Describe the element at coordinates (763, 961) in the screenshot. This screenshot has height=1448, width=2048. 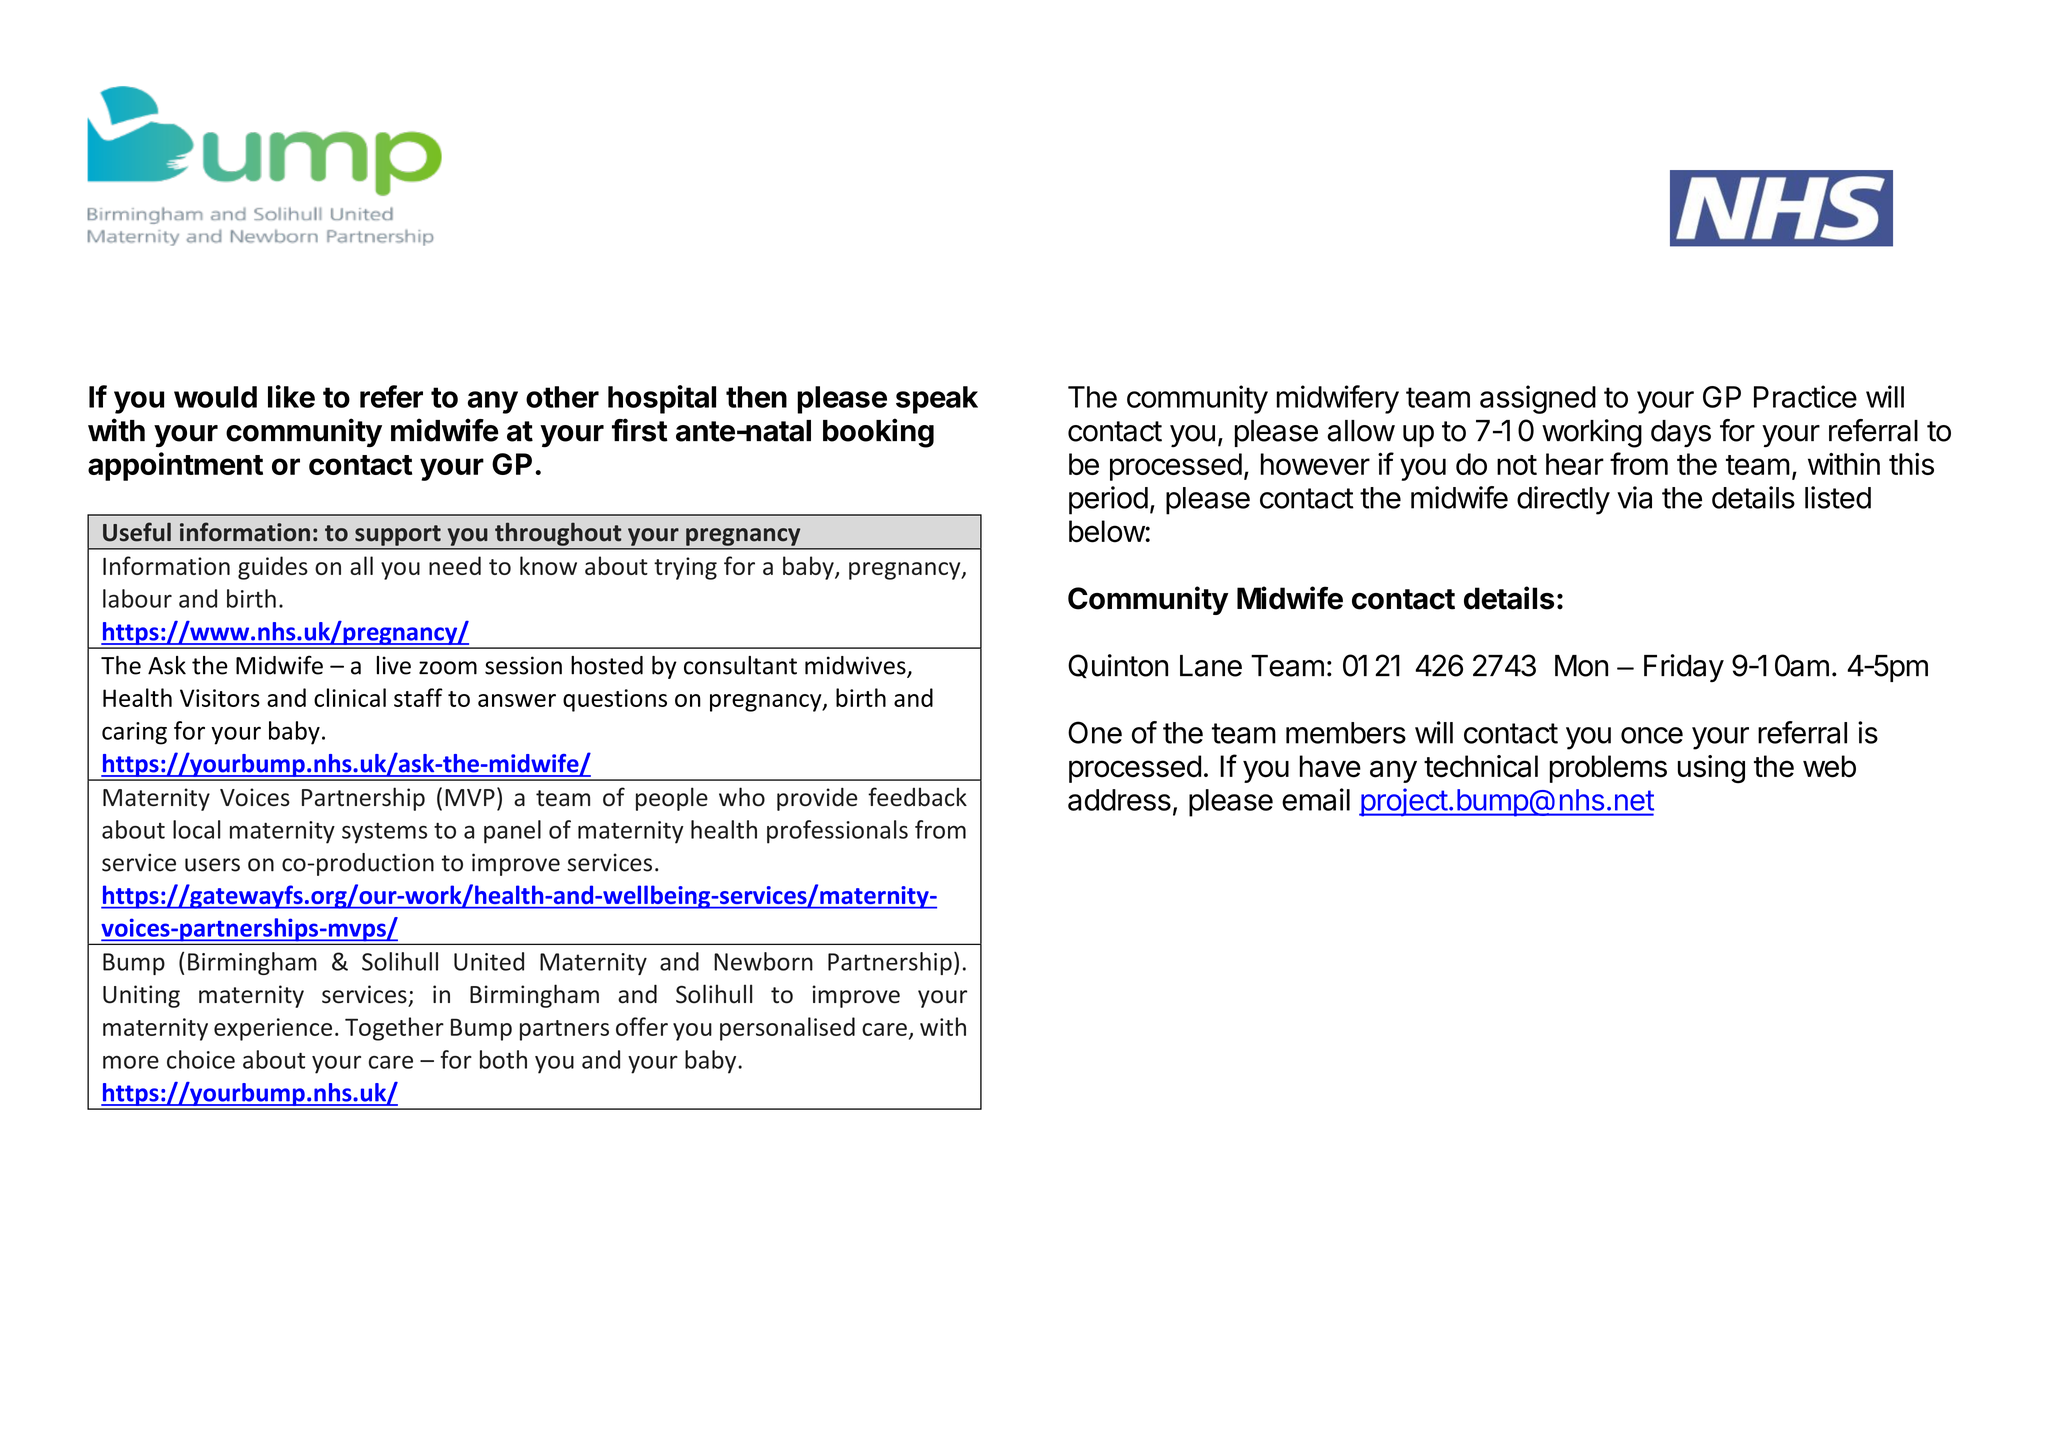
I see `Newborn` at that location.
